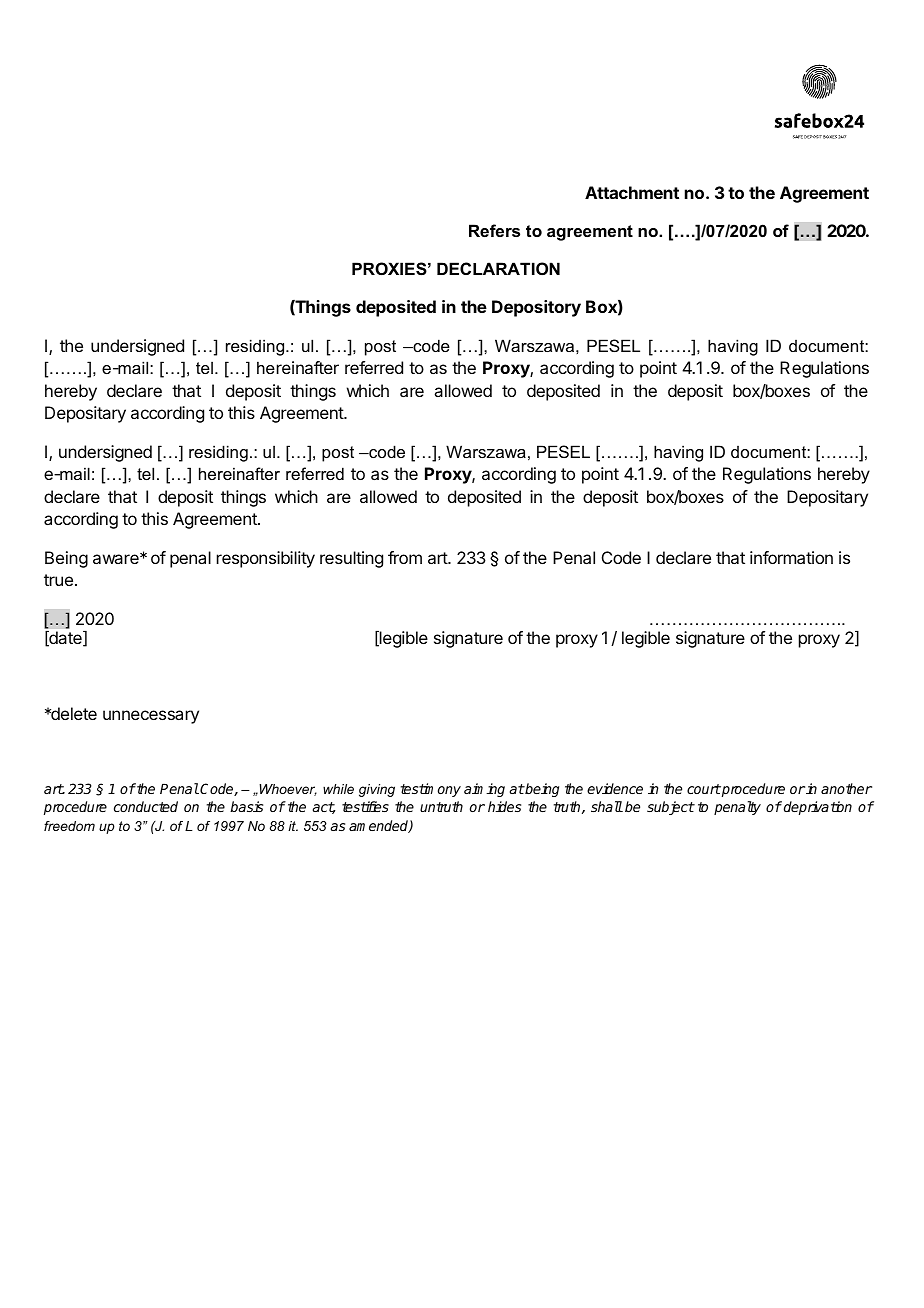 Image resolution: width=924 pixels, height=1308 pixels. What do you see at coordinates (351, 559) in the image?
I see `resulting` at bounding box center [351, 559].
